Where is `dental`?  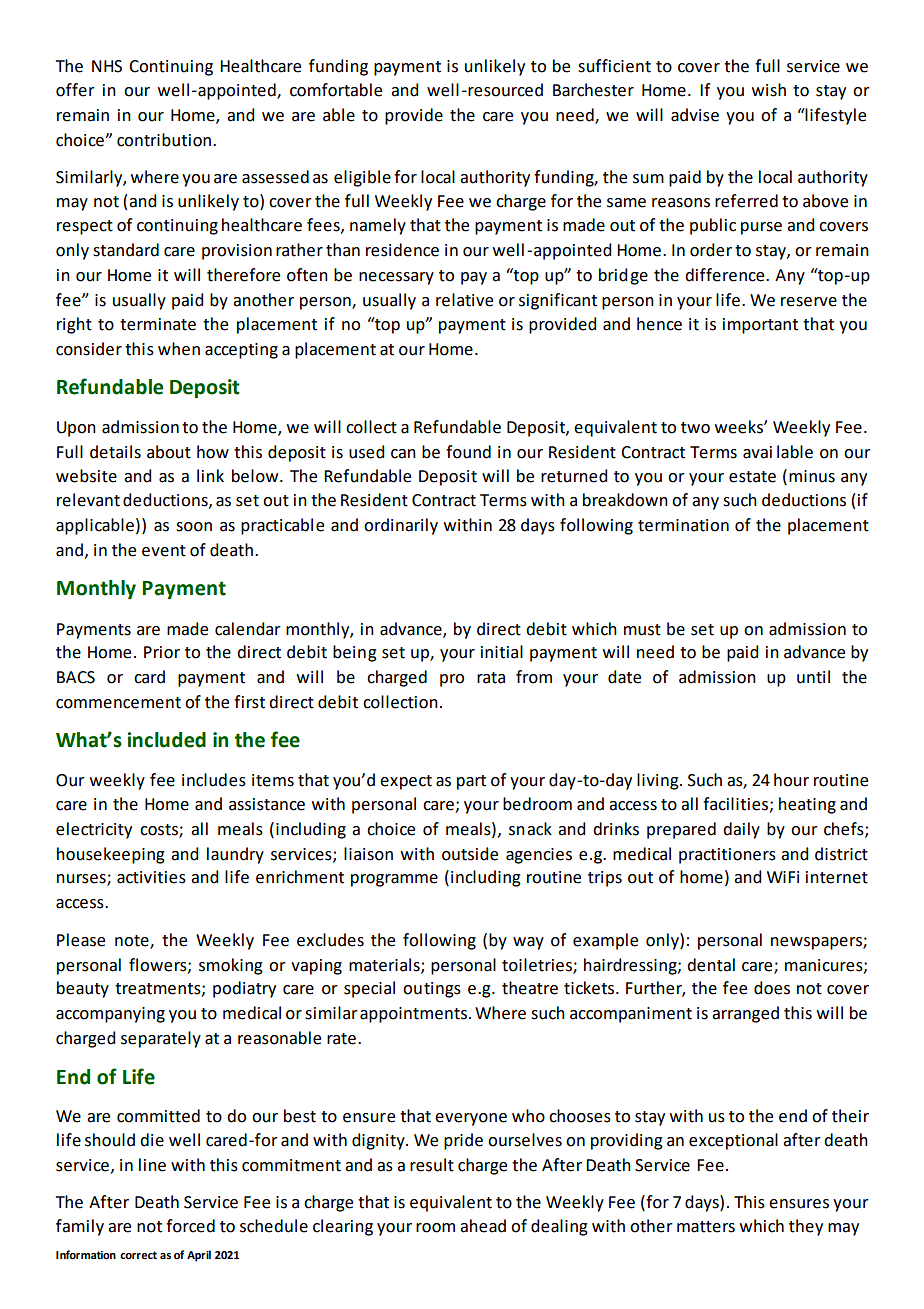
dental is located at coordinates (711, 965).
